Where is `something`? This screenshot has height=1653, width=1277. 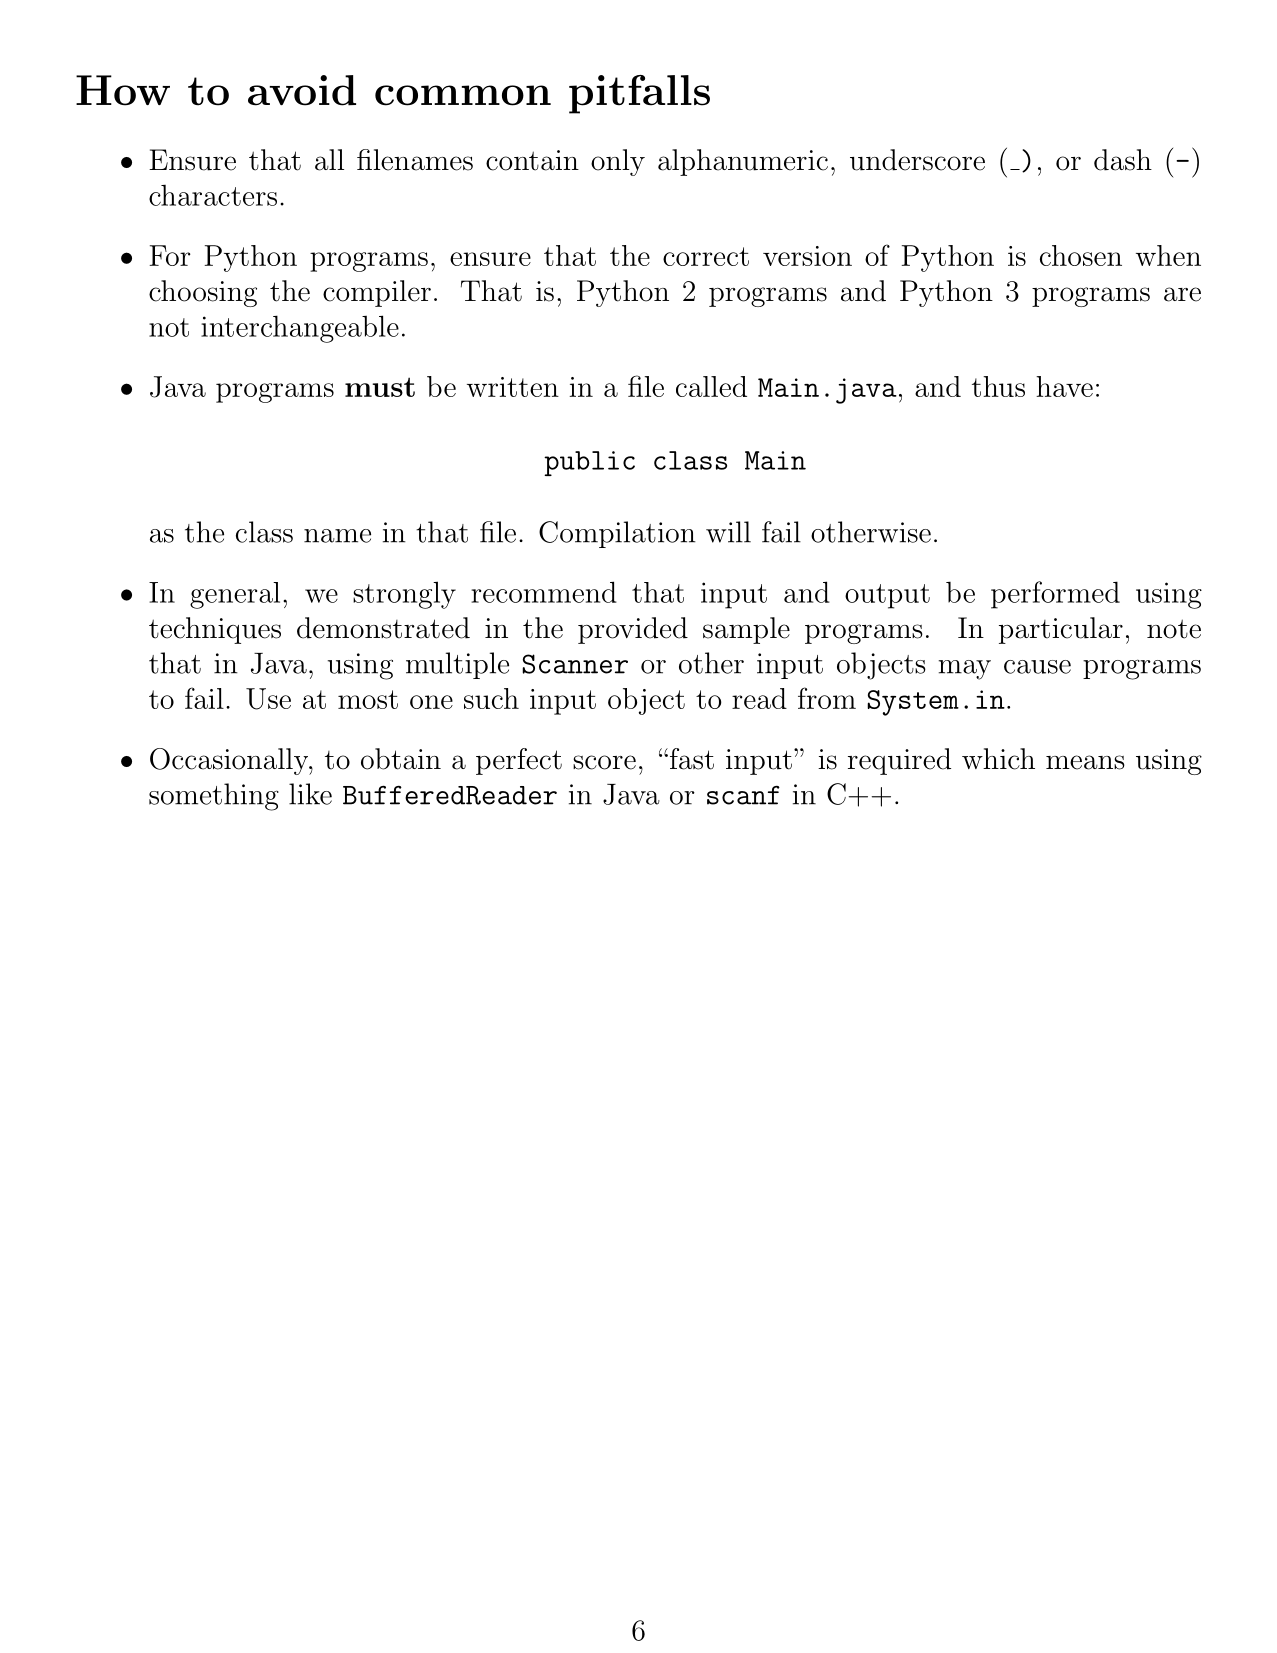
something is located at coordinates (214, 797).
